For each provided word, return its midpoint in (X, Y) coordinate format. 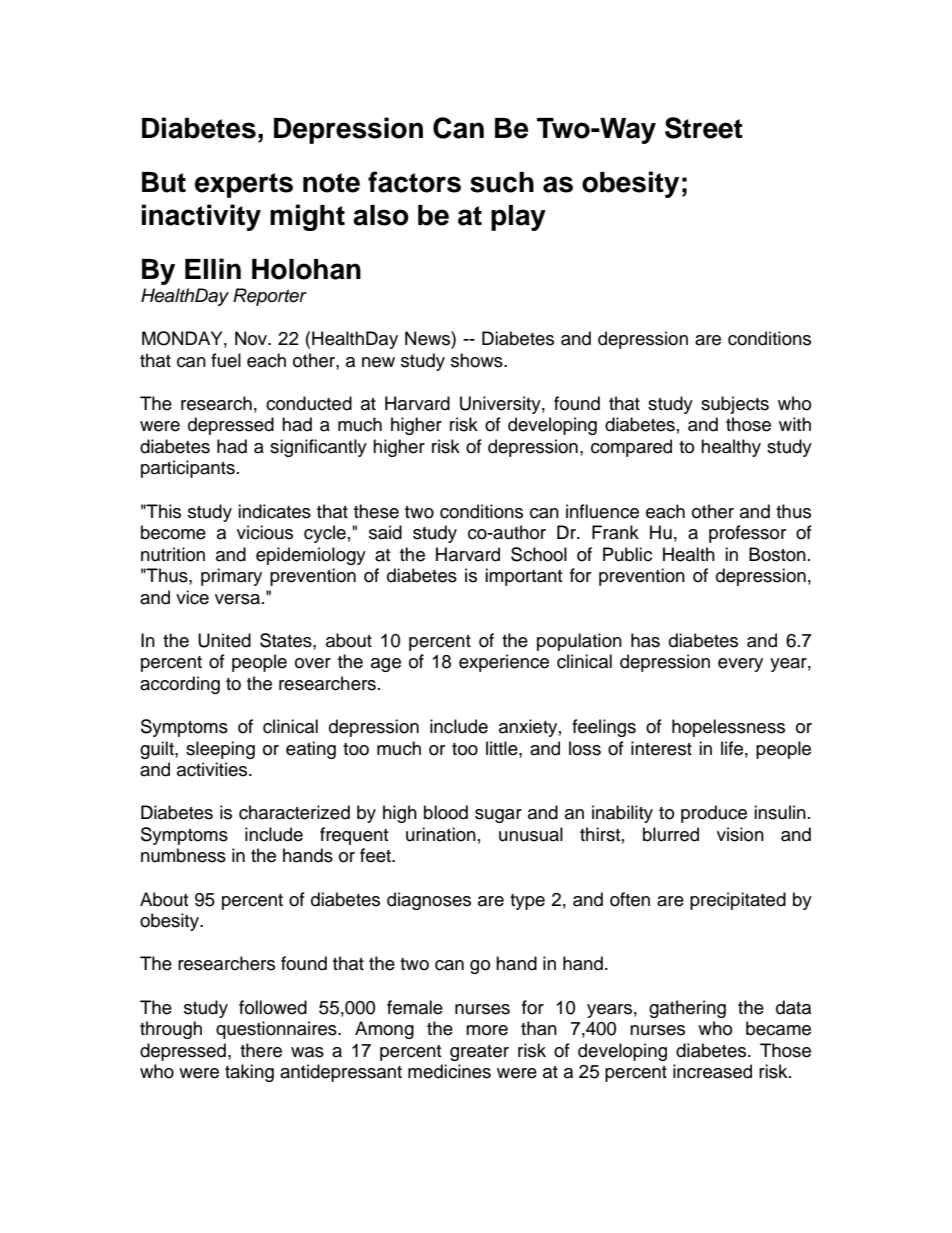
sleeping (220, 750)
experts (244, 185)
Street (704, 128)
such (502, 182)
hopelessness (728, 728)
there (261, 1050)
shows (478, 360)
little (503, 748)
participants (188, 469)
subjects (735, 405)
